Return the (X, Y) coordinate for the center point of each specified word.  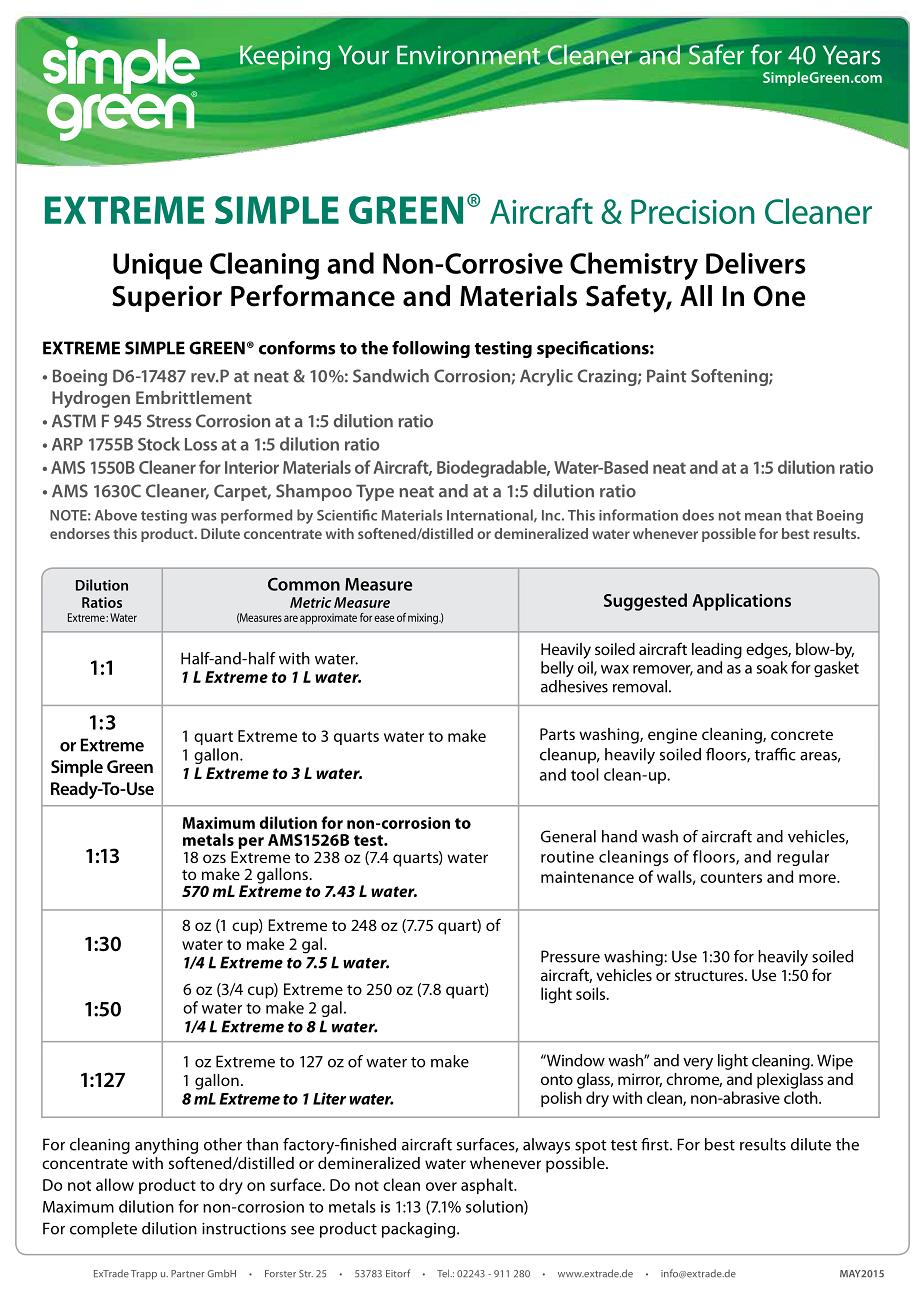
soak (772, 667)
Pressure (570, 956)
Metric (310, 602)
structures (710, 976)
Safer (716, 54)
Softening (730, 377)
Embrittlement (194, 397)
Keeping (285, 57)
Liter (329, 1098)
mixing (424, 619)
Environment (469, 55)
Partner (188, 1274)
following (431, 349)
